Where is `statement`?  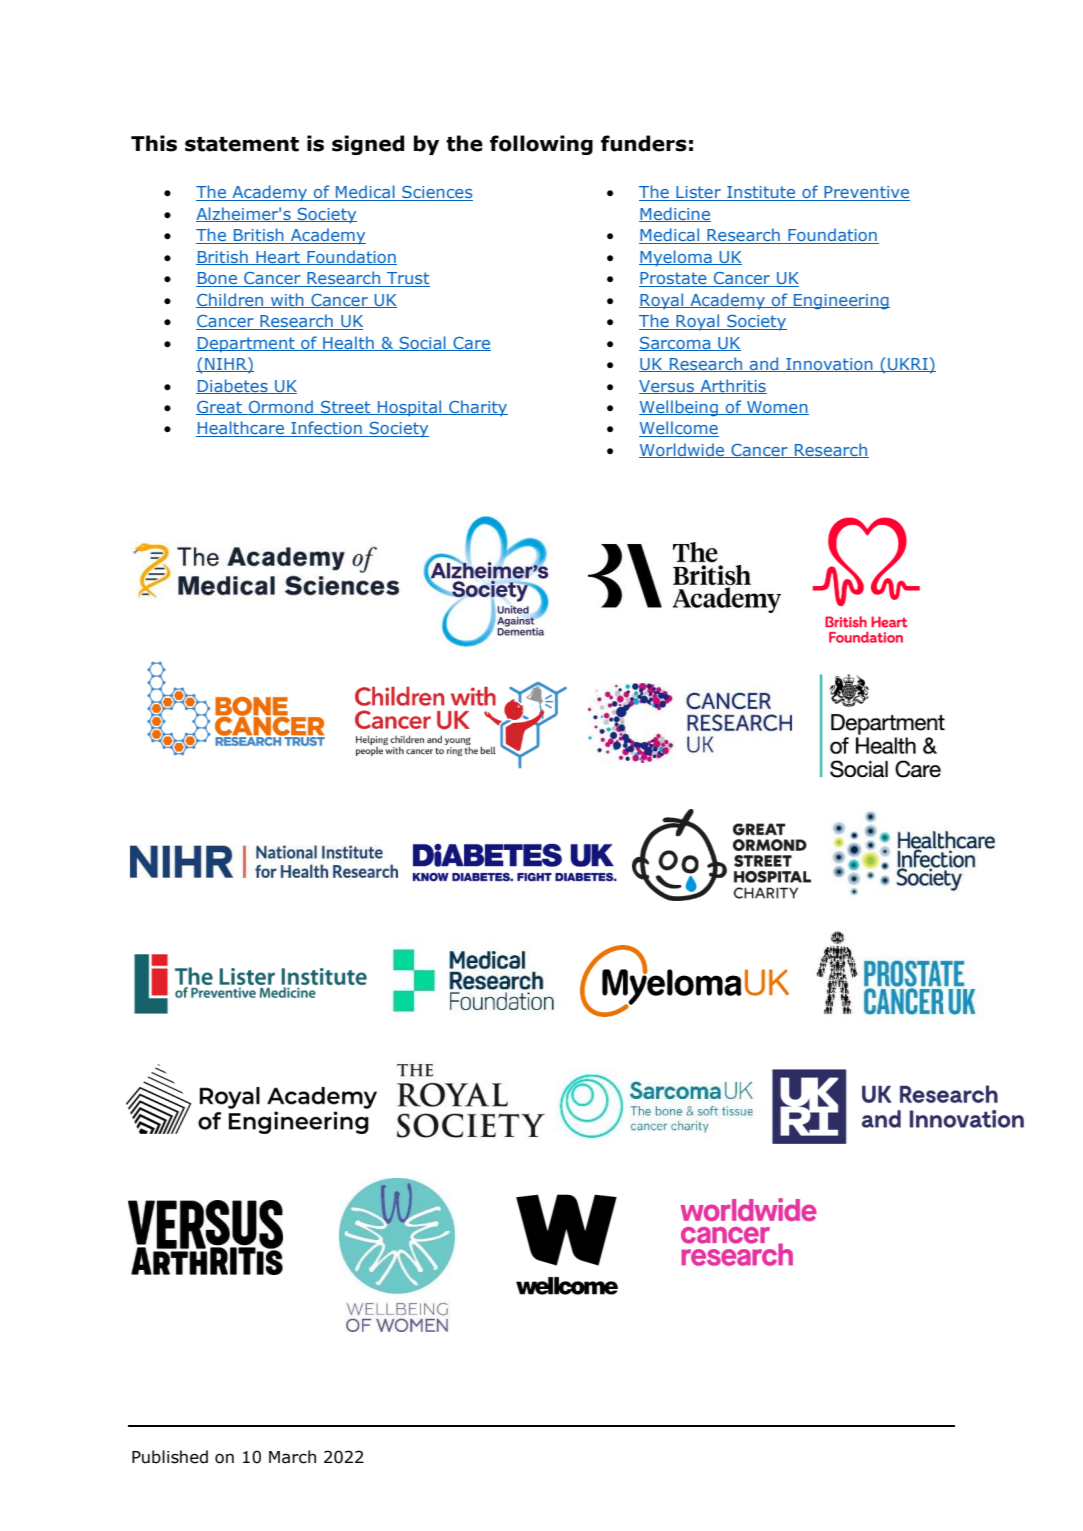
statement is located at coordinates (242, 144).
